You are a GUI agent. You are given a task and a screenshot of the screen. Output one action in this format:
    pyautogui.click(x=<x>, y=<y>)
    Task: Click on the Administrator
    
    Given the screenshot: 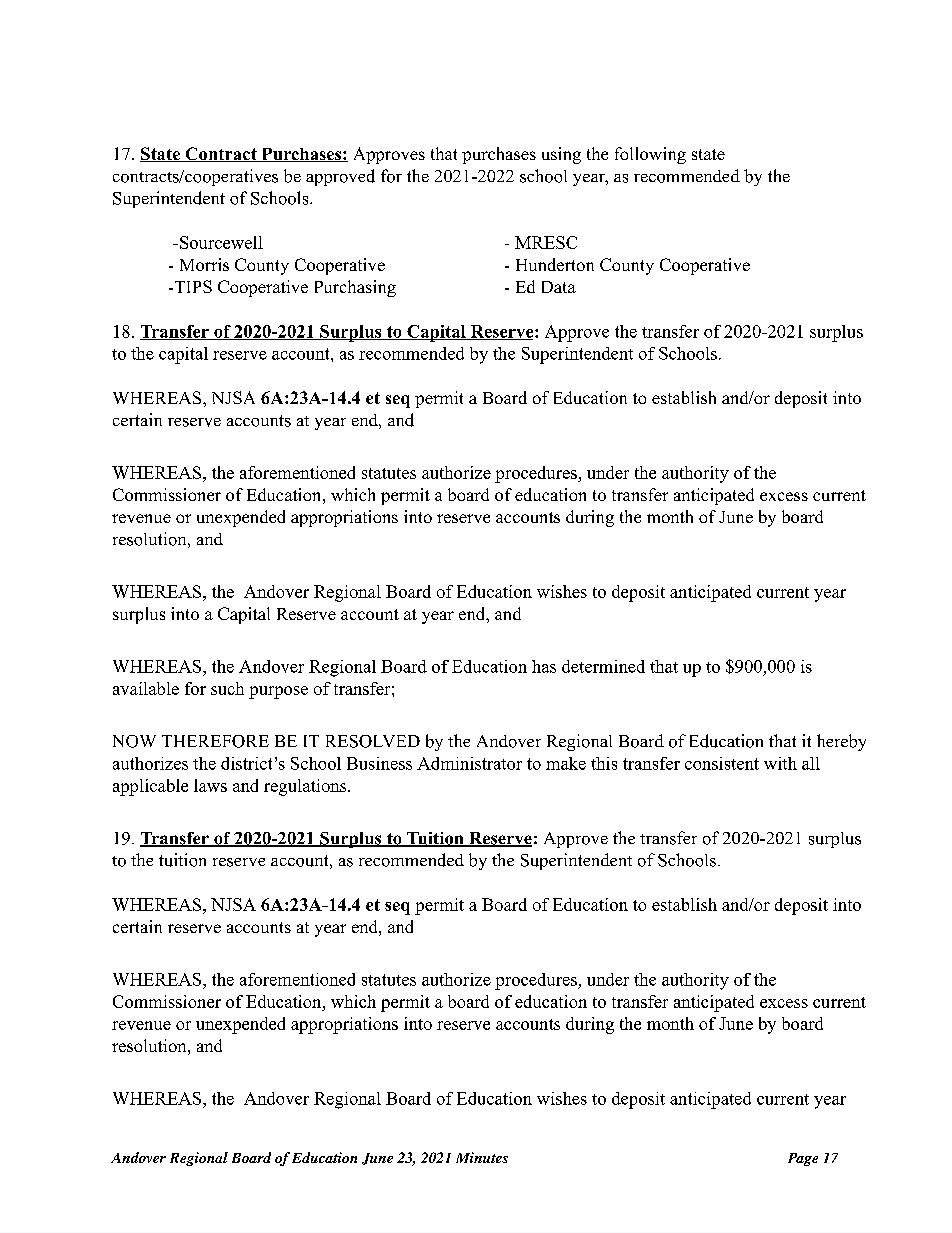 What is the action you would take?
    pyautogui.click(x=469, y=763)
